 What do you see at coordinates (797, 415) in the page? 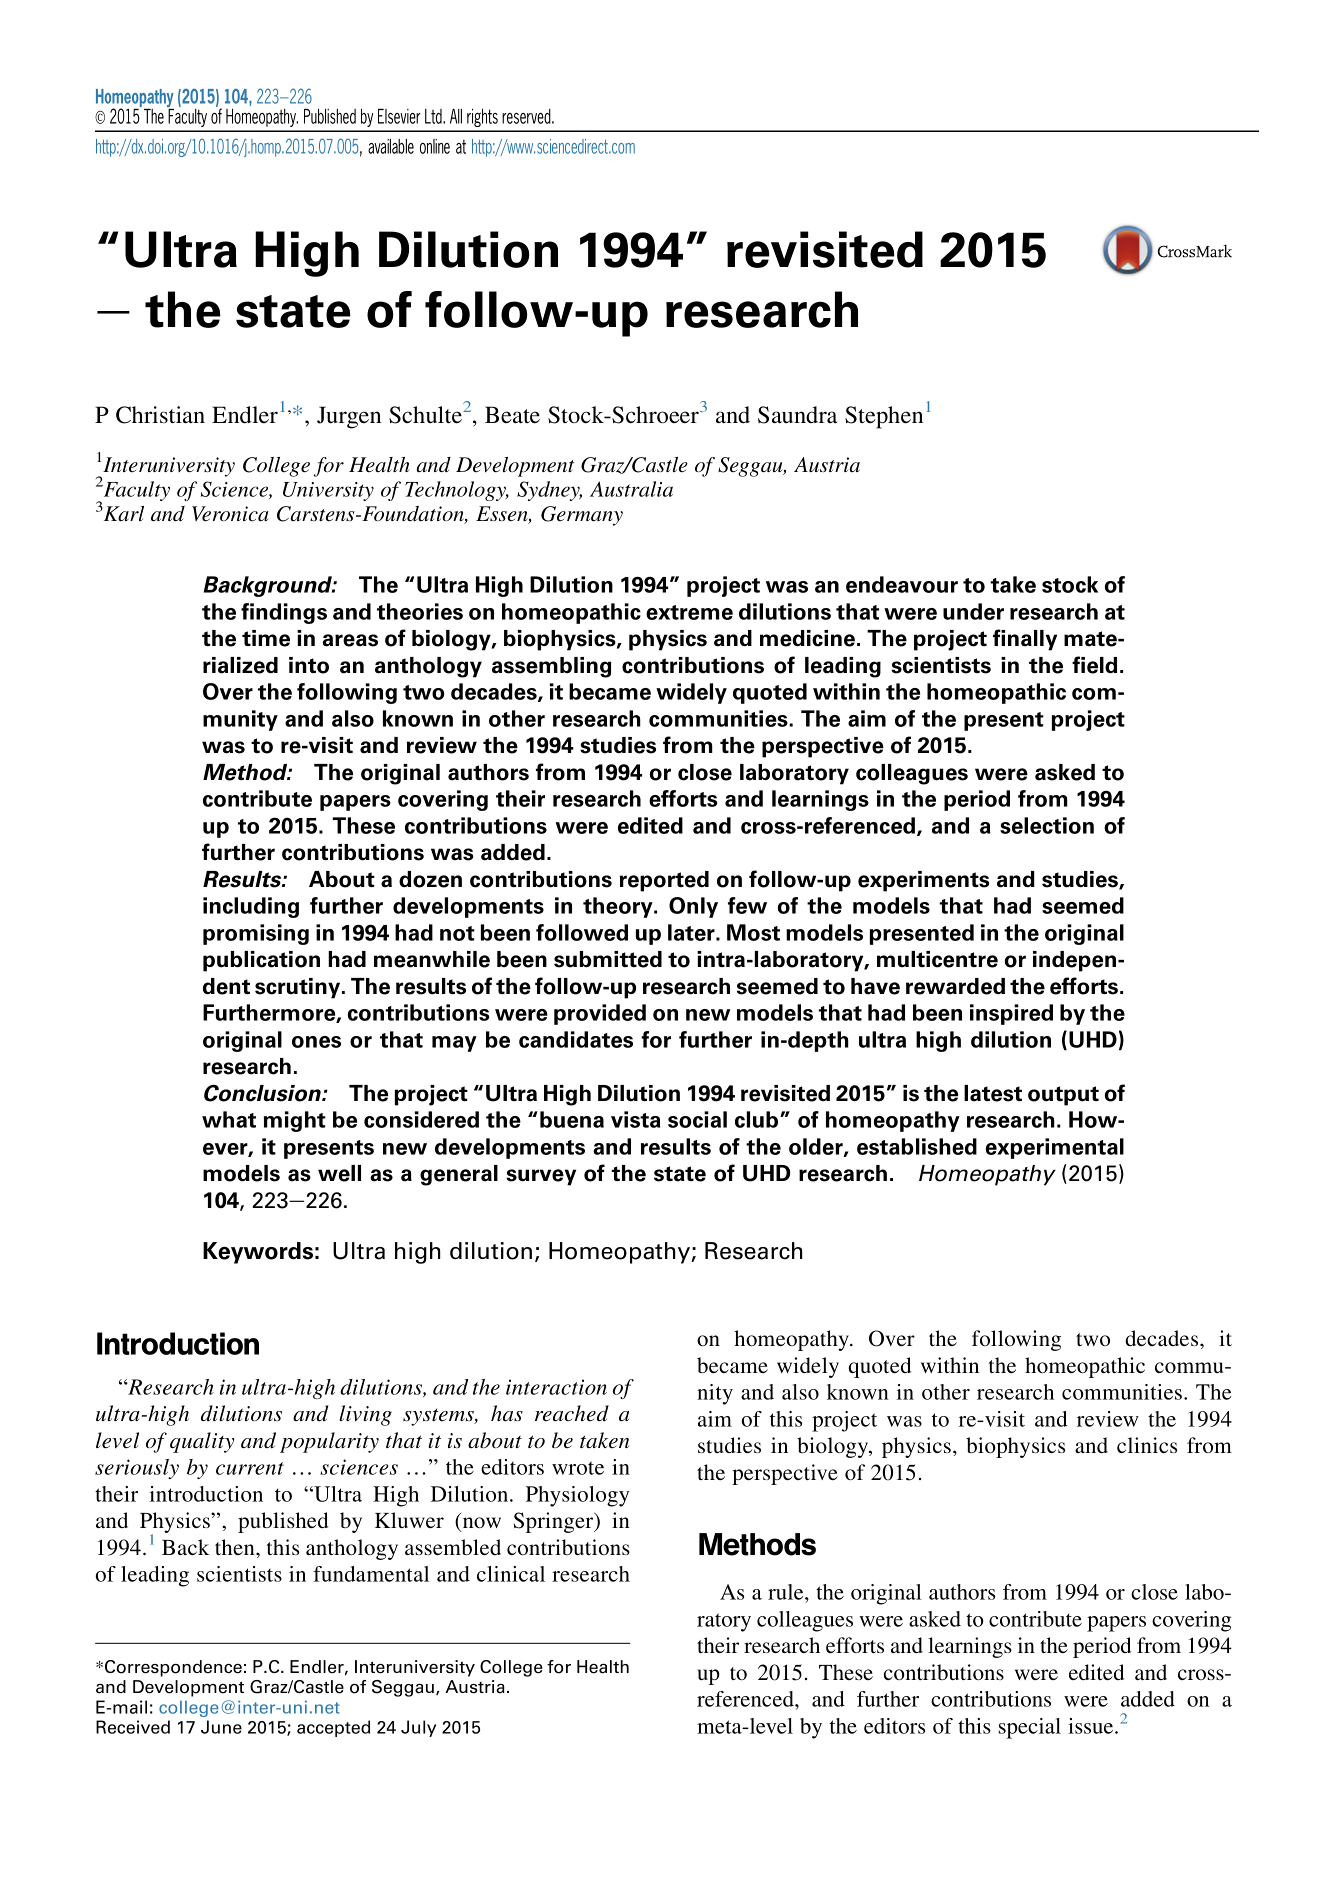
I see `Saundra` at bounding box center [797, 415].
